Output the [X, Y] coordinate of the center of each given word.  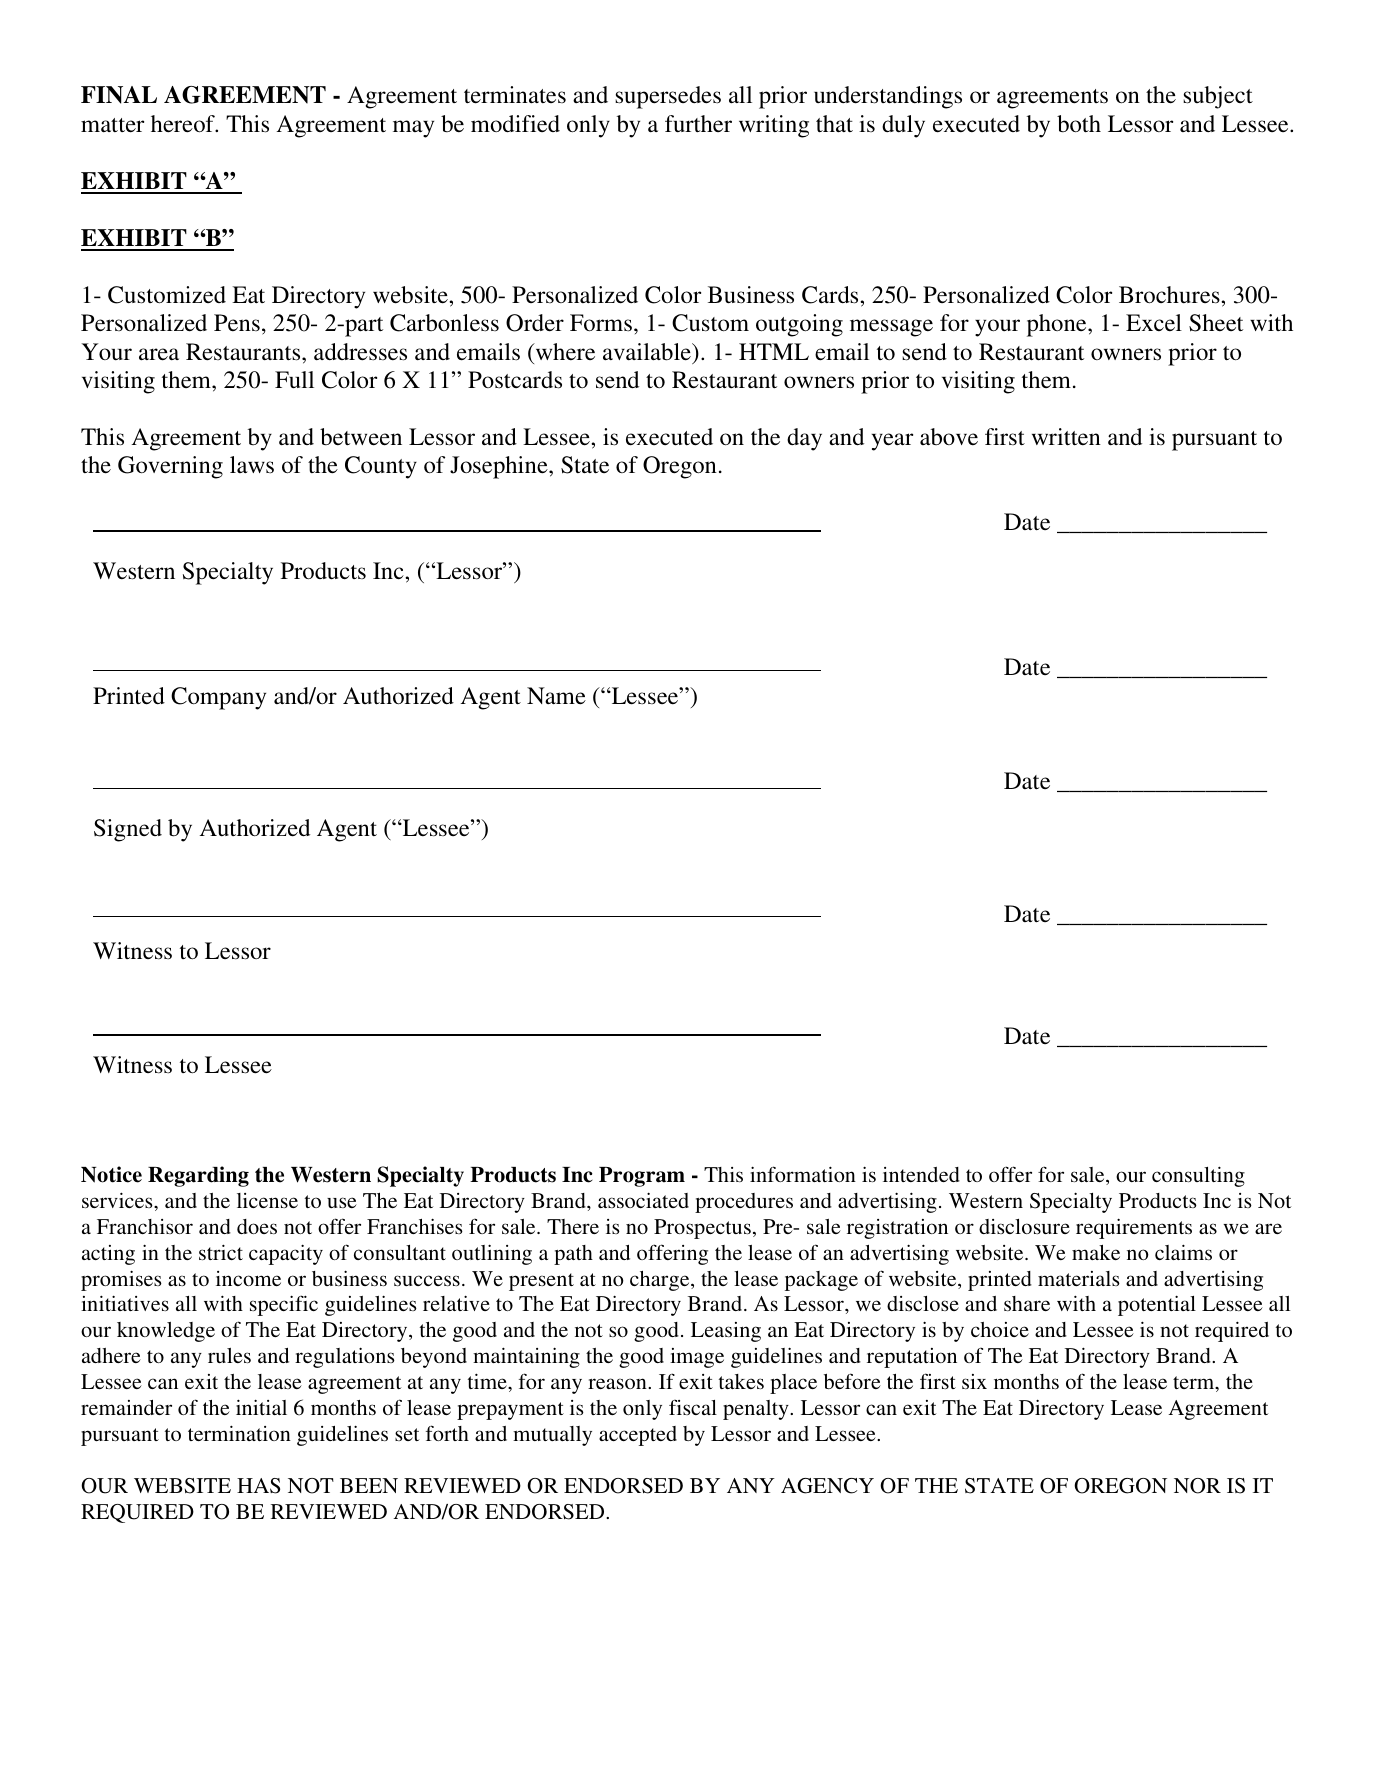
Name [556, 696]
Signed [128, 830]
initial [261, 1407]
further [698, 124]
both [1079, 124]
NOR [1197, 1486]
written [1066, 436]
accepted [638, 1436]
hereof [184, 124]
